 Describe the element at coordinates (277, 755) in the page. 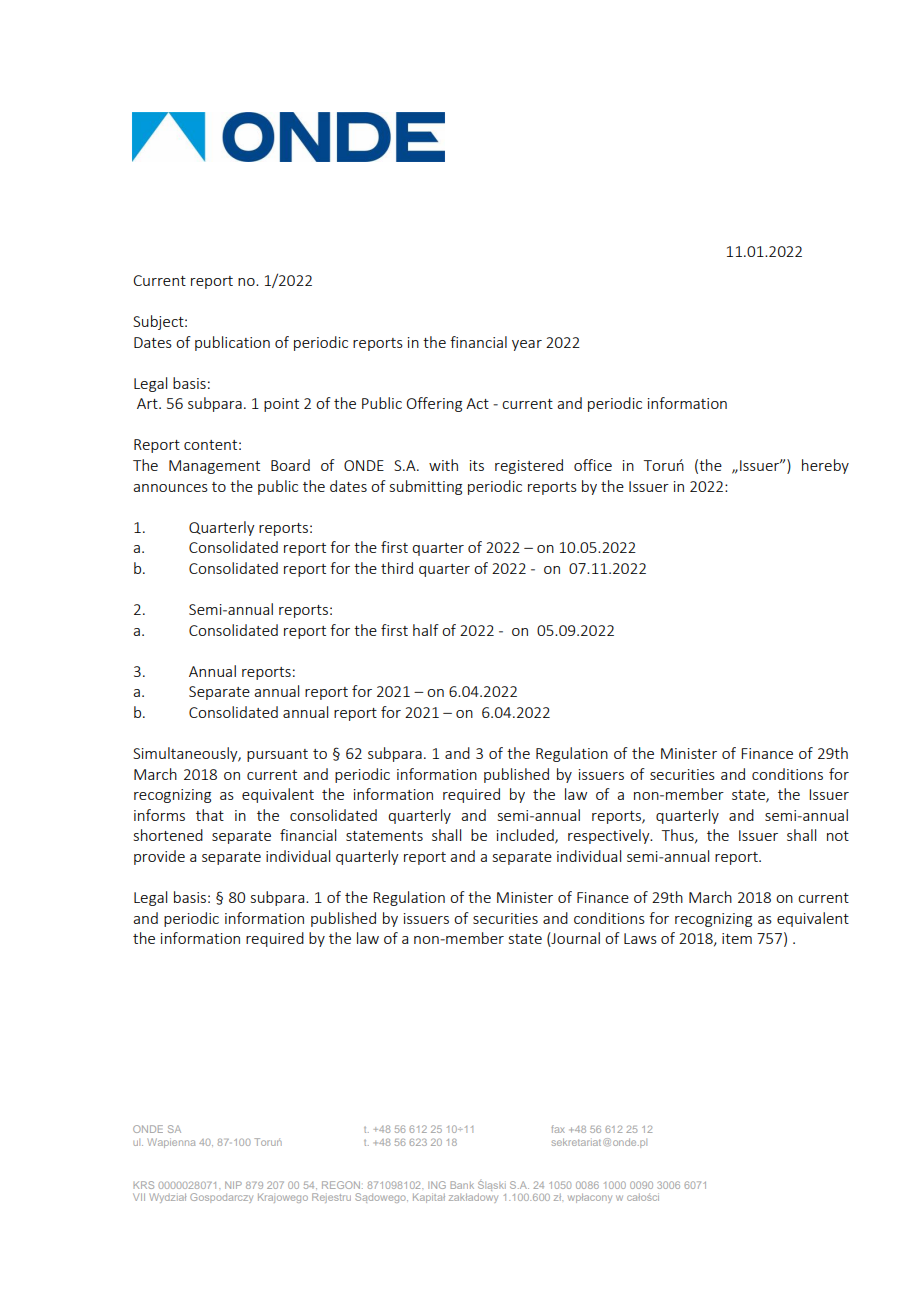

I see `pursuant` at that location.
